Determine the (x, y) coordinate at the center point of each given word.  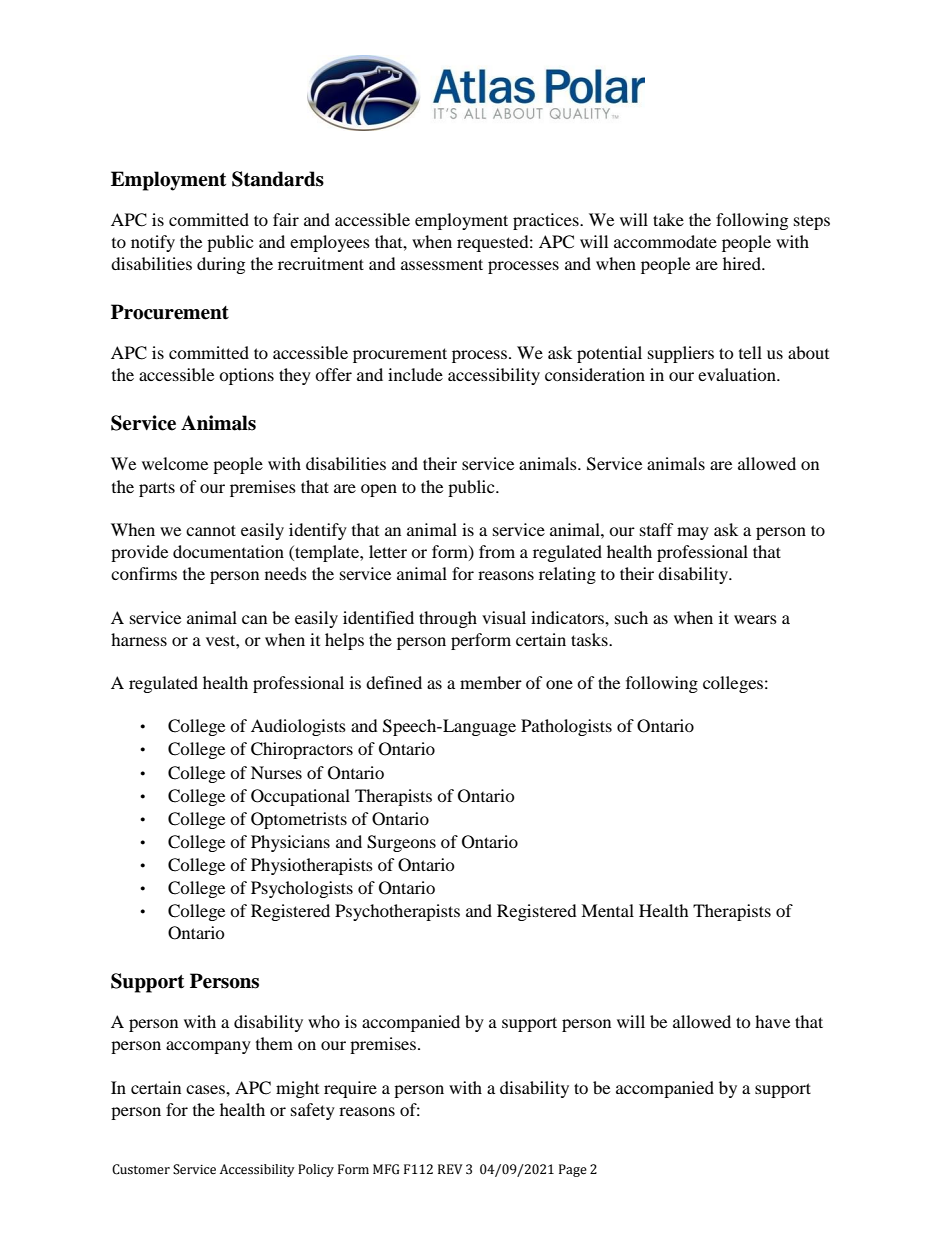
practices (547, 221)
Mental (607, 910)
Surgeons (401, 843)
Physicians (290, 843)
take (668, 219)
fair (286, 219)
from (497, 551)
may (693, 533)
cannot (211, 530)
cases (206, 1089)
